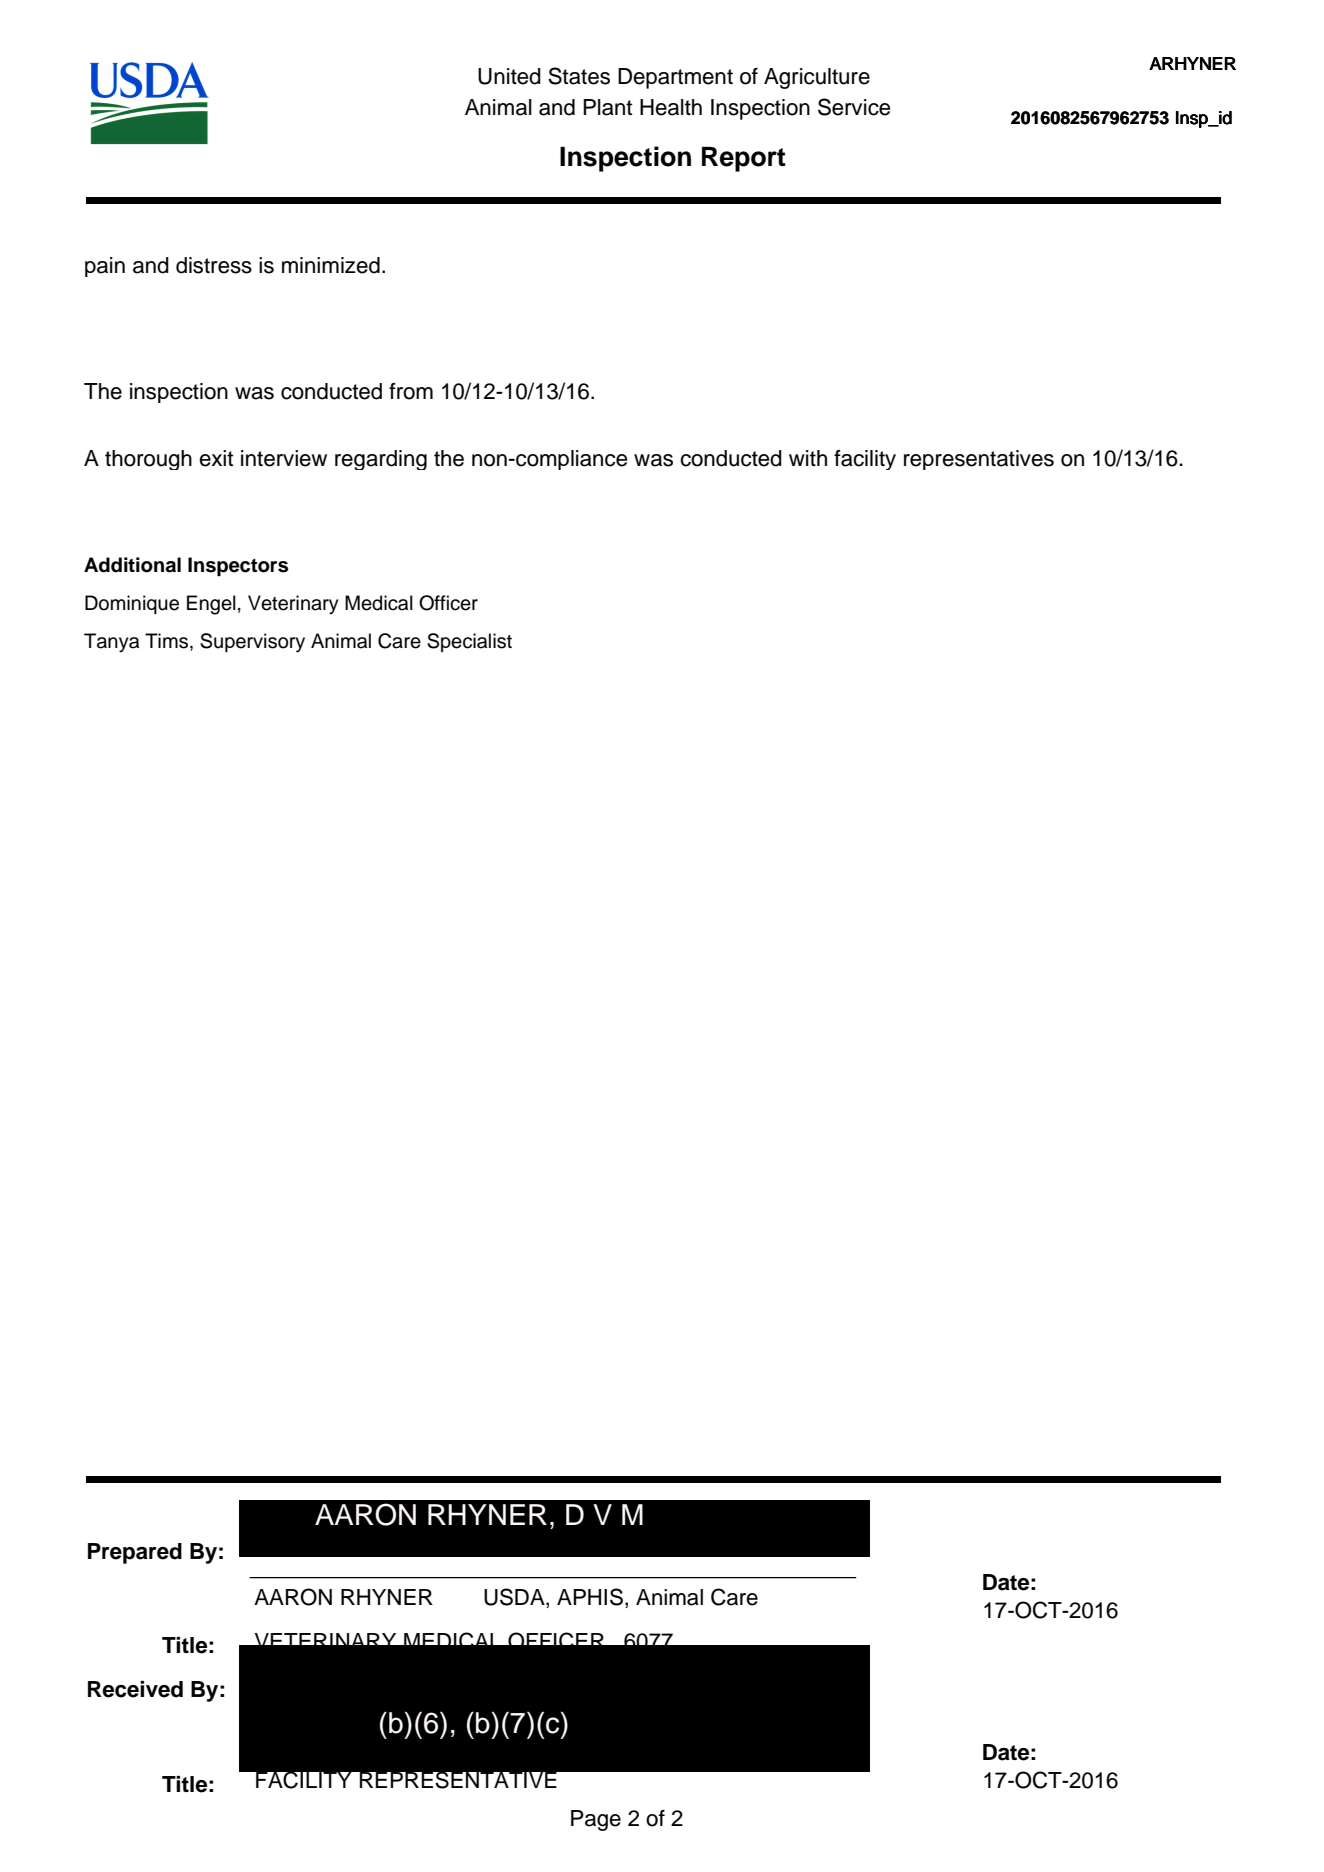 The image size is (1324, 1872). I want to click on Report, so click(744, 159).
